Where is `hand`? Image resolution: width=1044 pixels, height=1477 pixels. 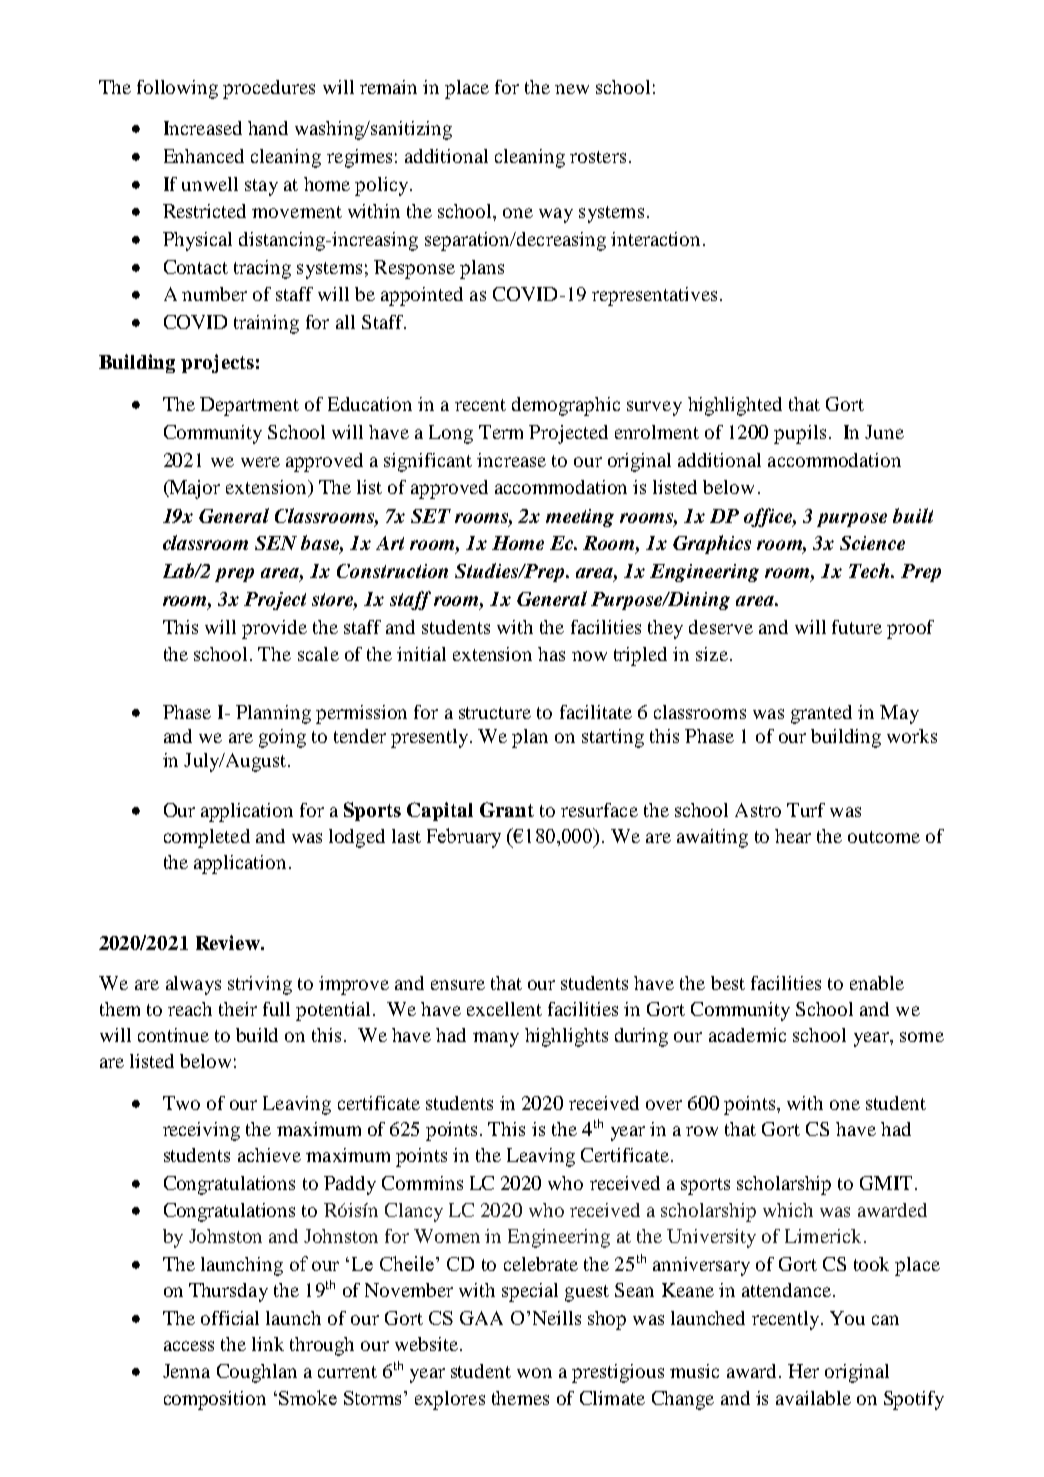 hand is located at coordinates (268, 128).
